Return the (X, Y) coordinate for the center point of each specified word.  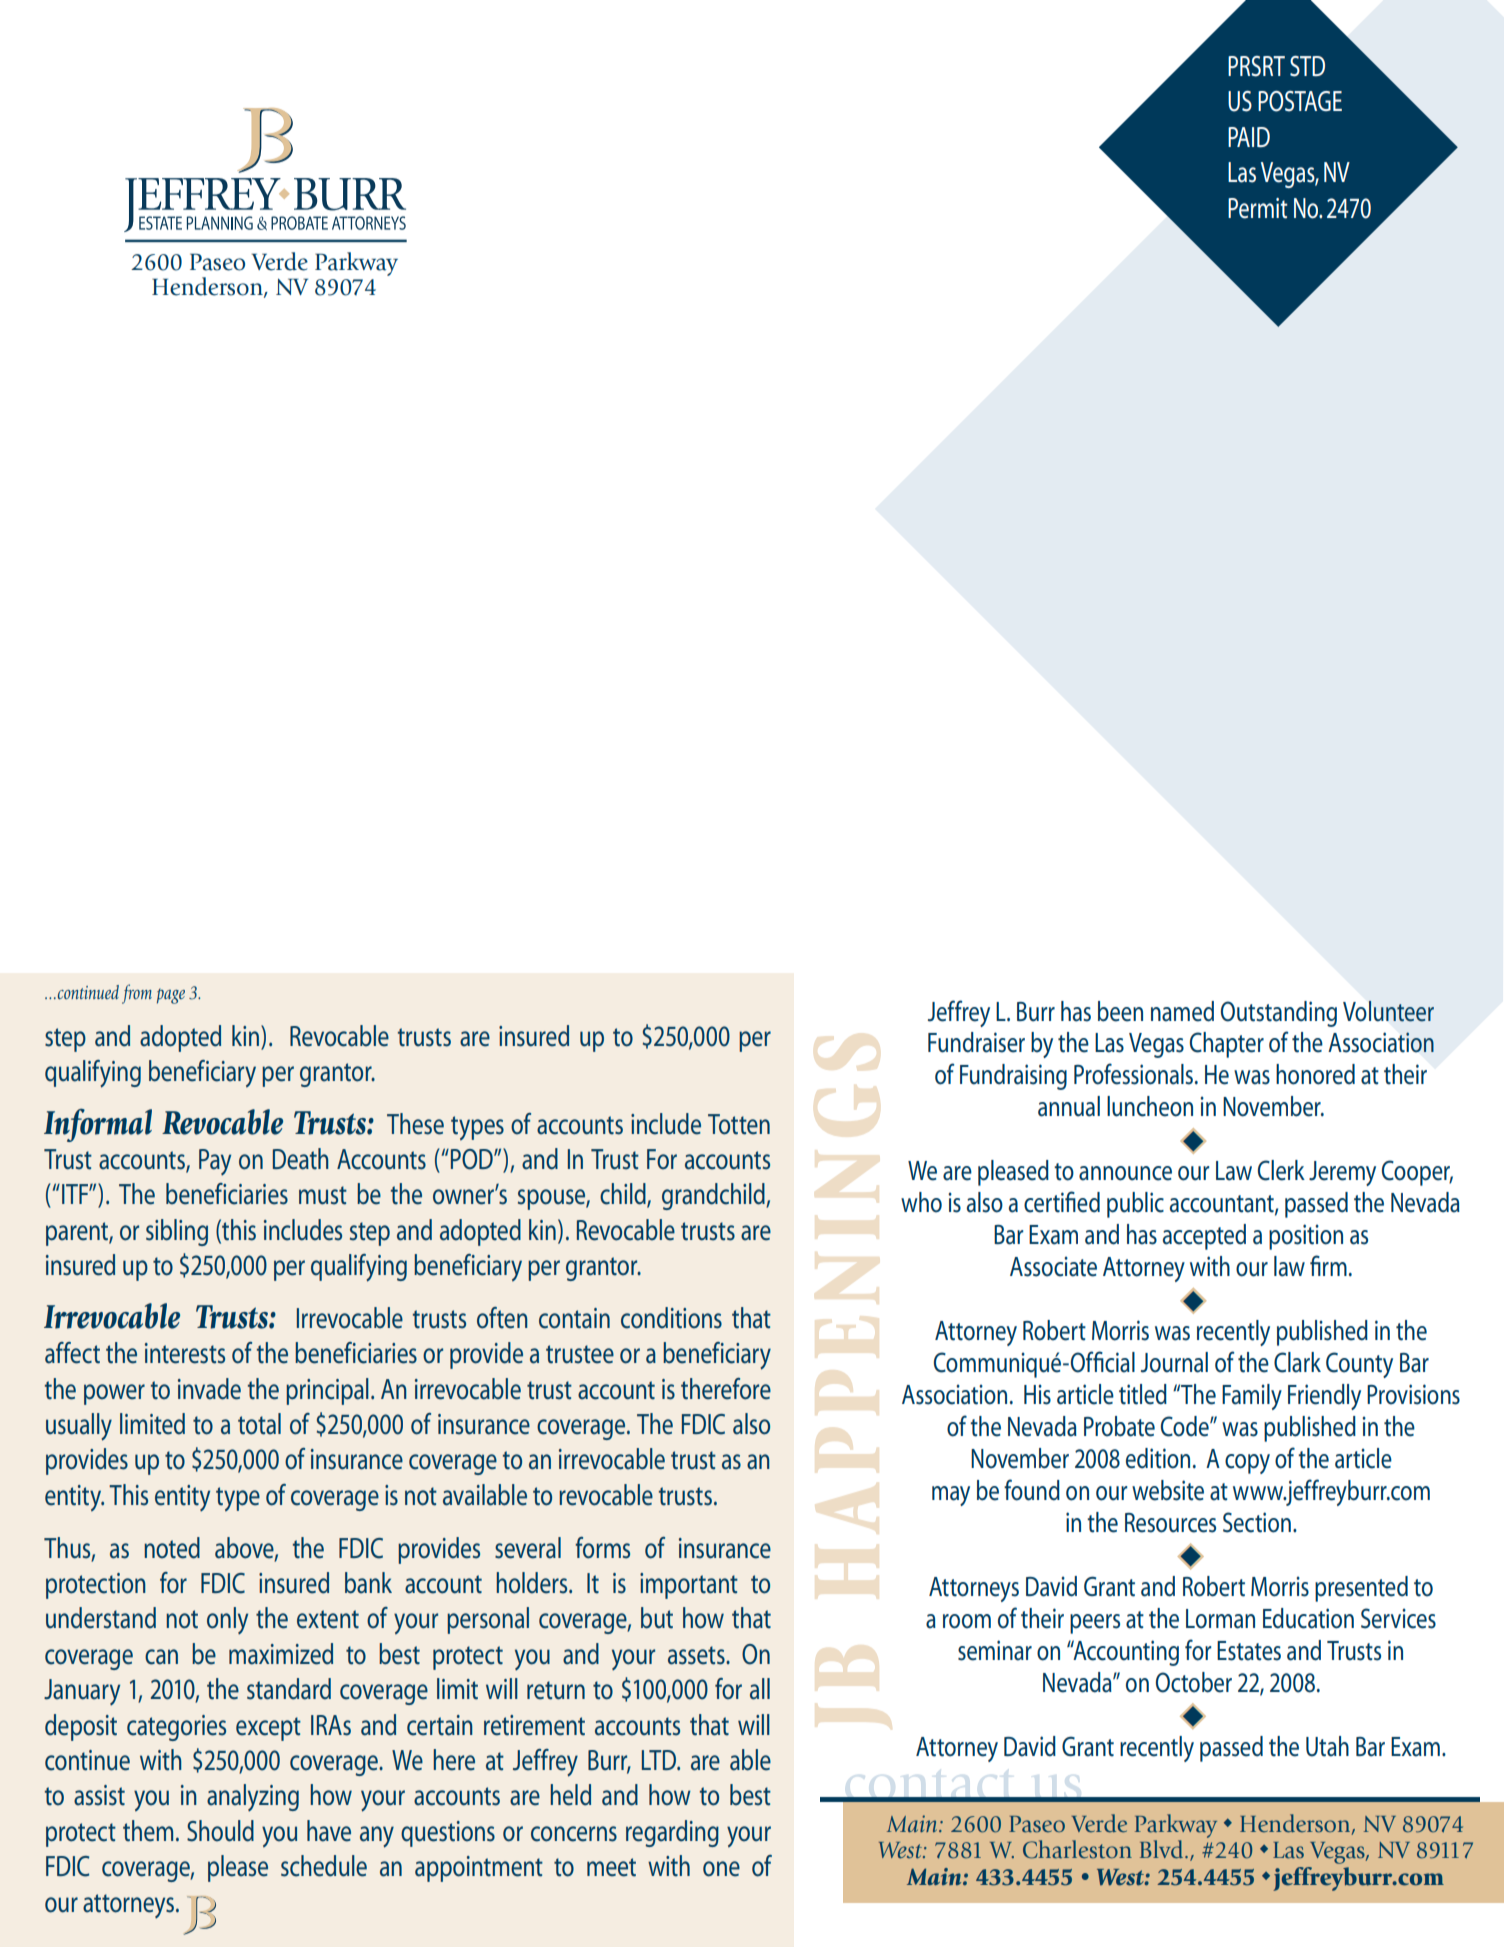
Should (220, 1831)
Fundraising (1013, 1077)
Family (1252, 1397)
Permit (1257, 208)
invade (209, 1389)
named (1182, 1011)
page (171, 996)
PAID (1249, 137)
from (137, 994)
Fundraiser (976, 1042)
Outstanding (1279, 1014)
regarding (672, 1833)
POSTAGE (1300, 101)
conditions (671, 1318)
